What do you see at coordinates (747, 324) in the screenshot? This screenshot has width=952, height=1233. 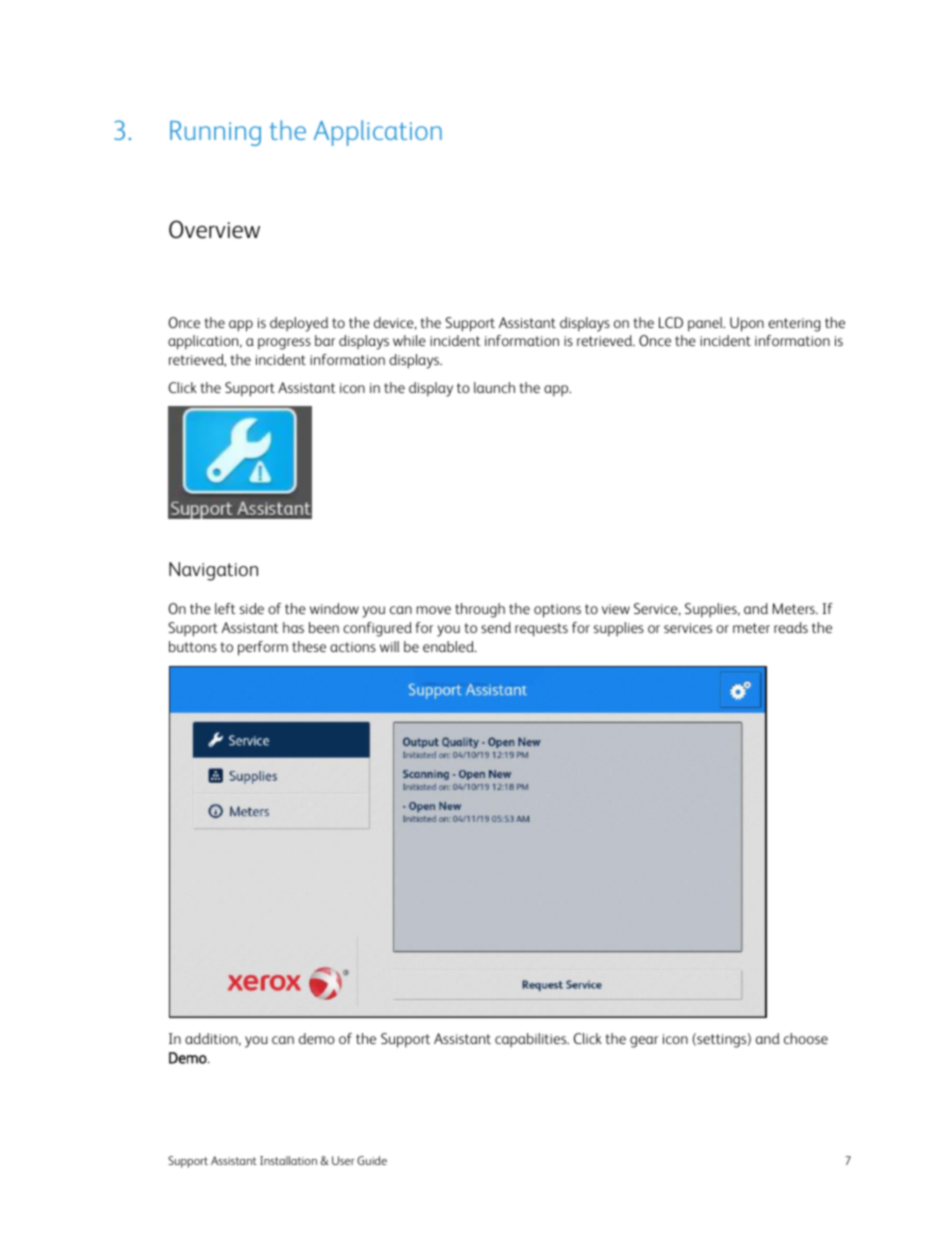 I see `Upon` at bounding box center [747, 324].
